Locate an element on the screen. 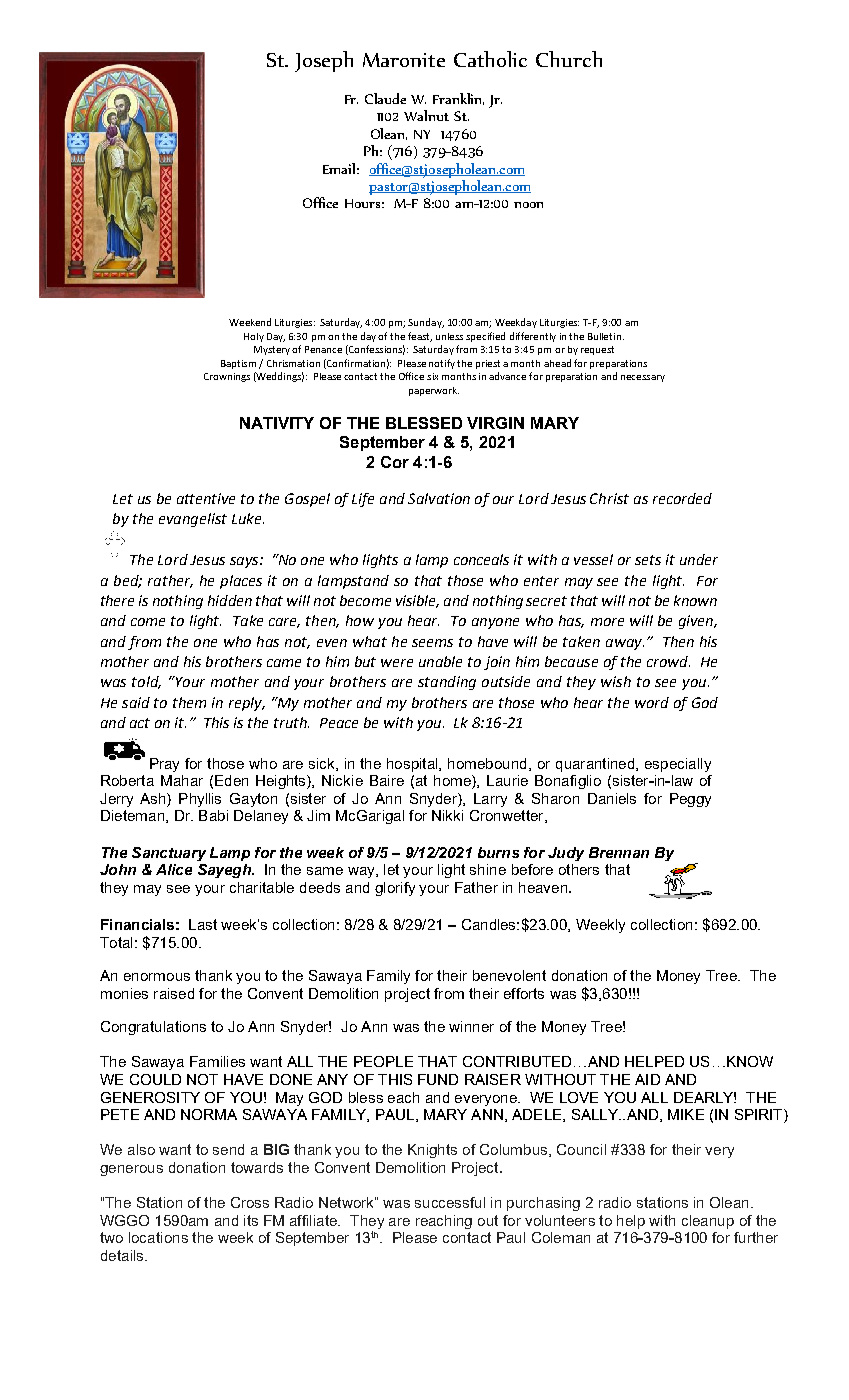  crowd is located at coordinates (668, 661).
